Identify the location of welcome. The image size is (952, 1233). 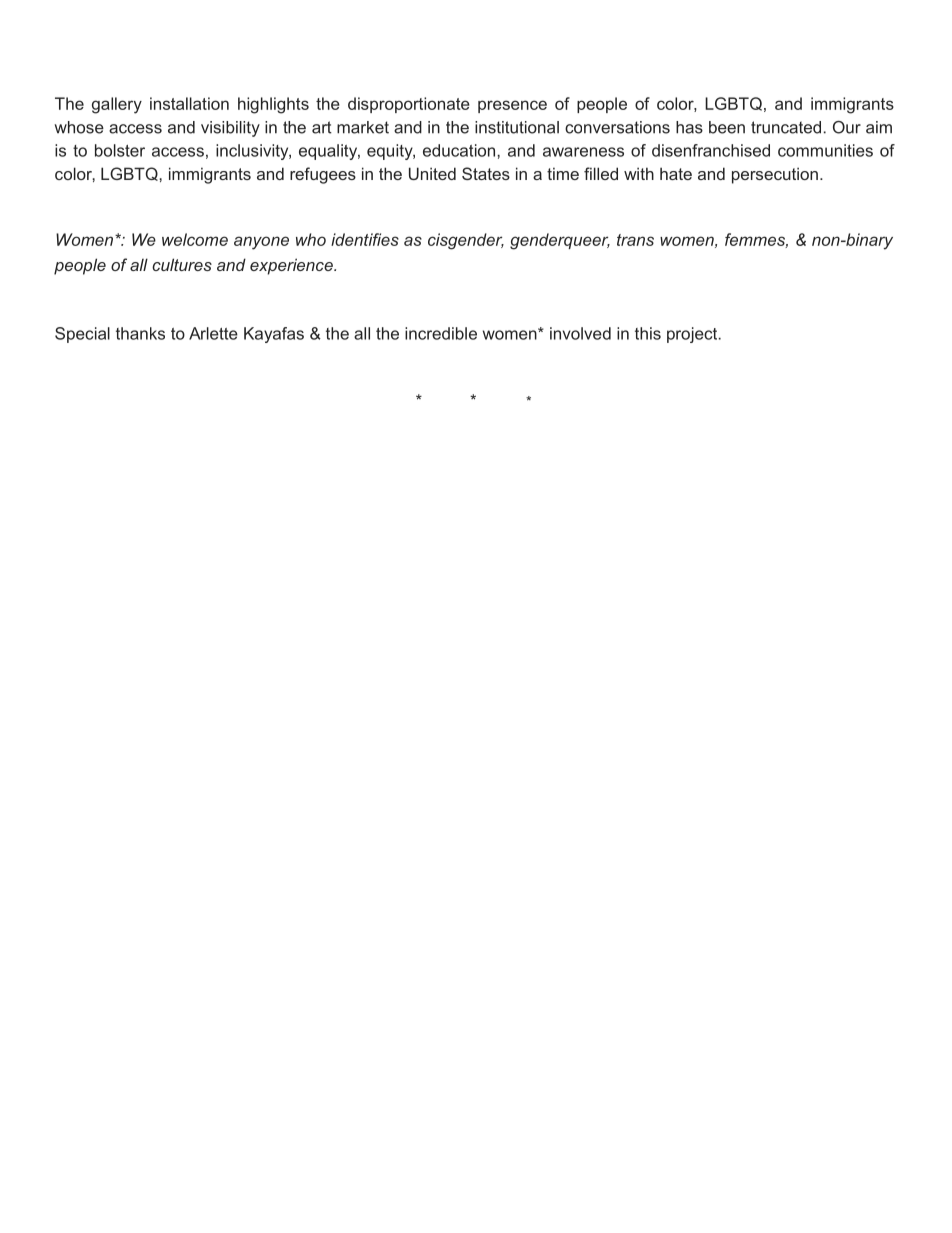
(195, 239).
